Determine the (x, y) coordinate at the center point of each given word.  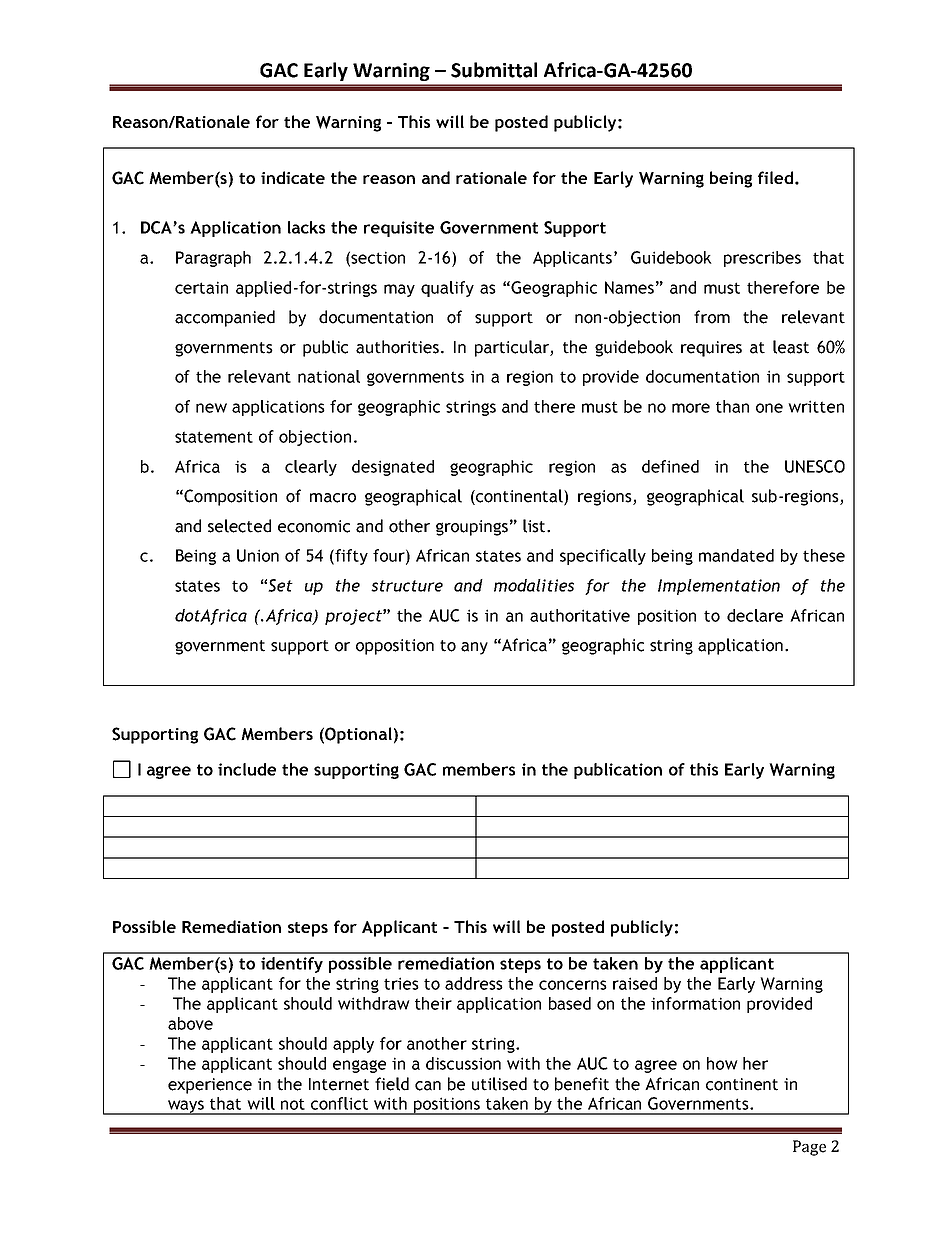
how (722, 1063)
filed (777, 177)
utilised (499, 1084)
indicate (293, 177)
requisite (399, 229)
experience (210, 1086)
